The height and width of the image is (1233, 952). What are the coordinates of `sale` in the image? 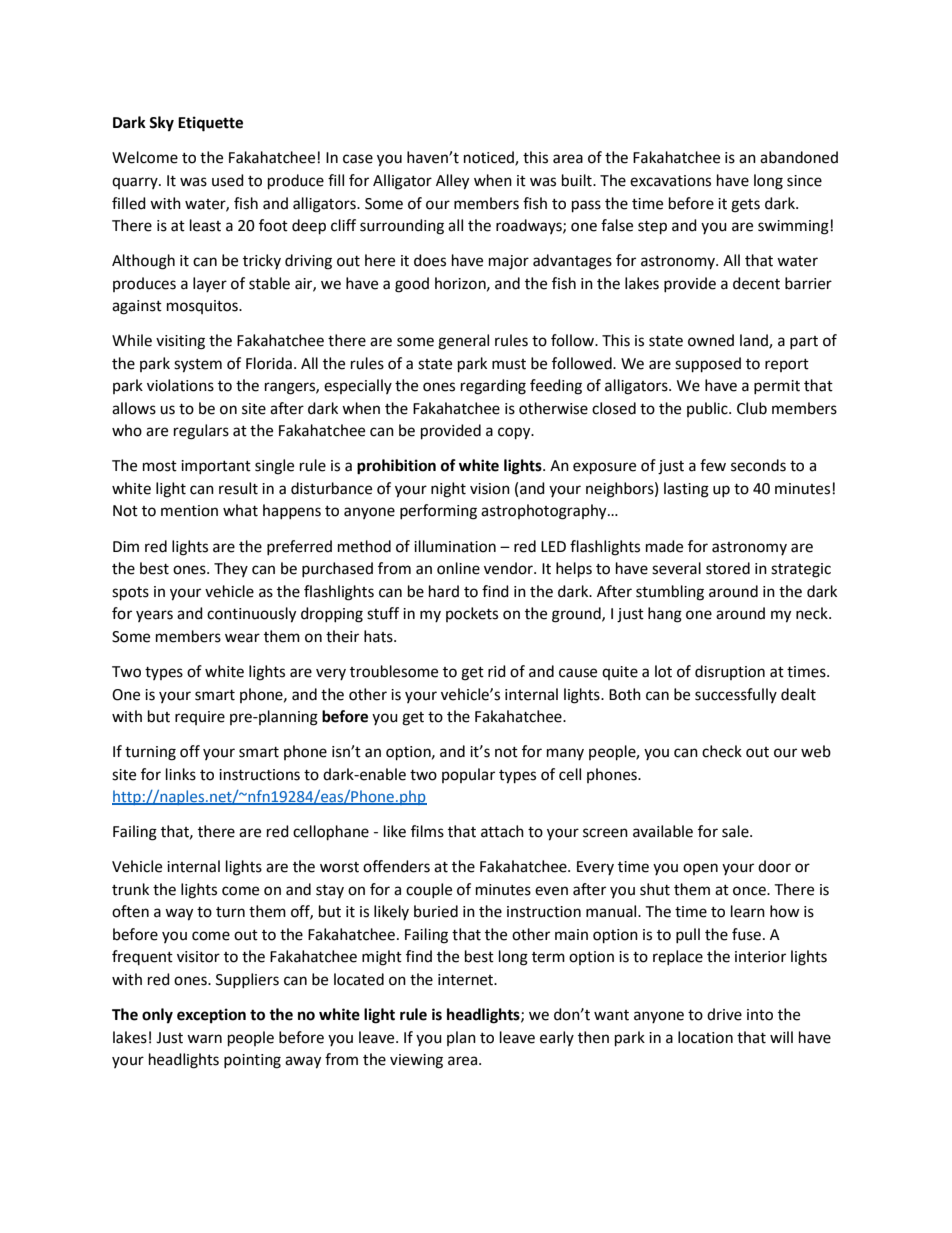 It's located at (736, 831).
